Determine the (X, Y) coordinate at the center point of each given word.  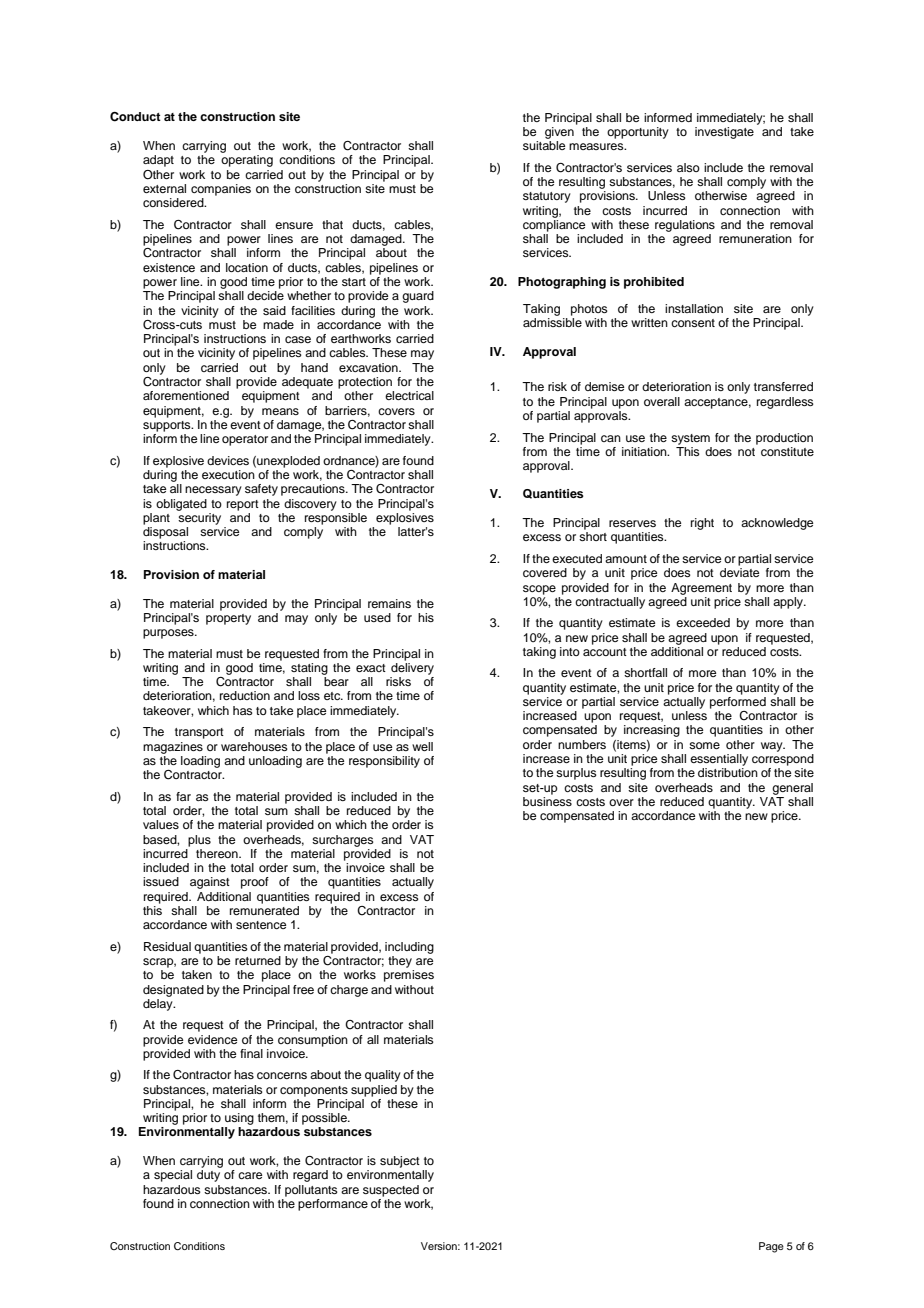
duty (208, 1176)
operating (247, 161)
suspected (391, 1191)
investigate (724, 133)
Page (771, 1247)
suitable (544, 145)
